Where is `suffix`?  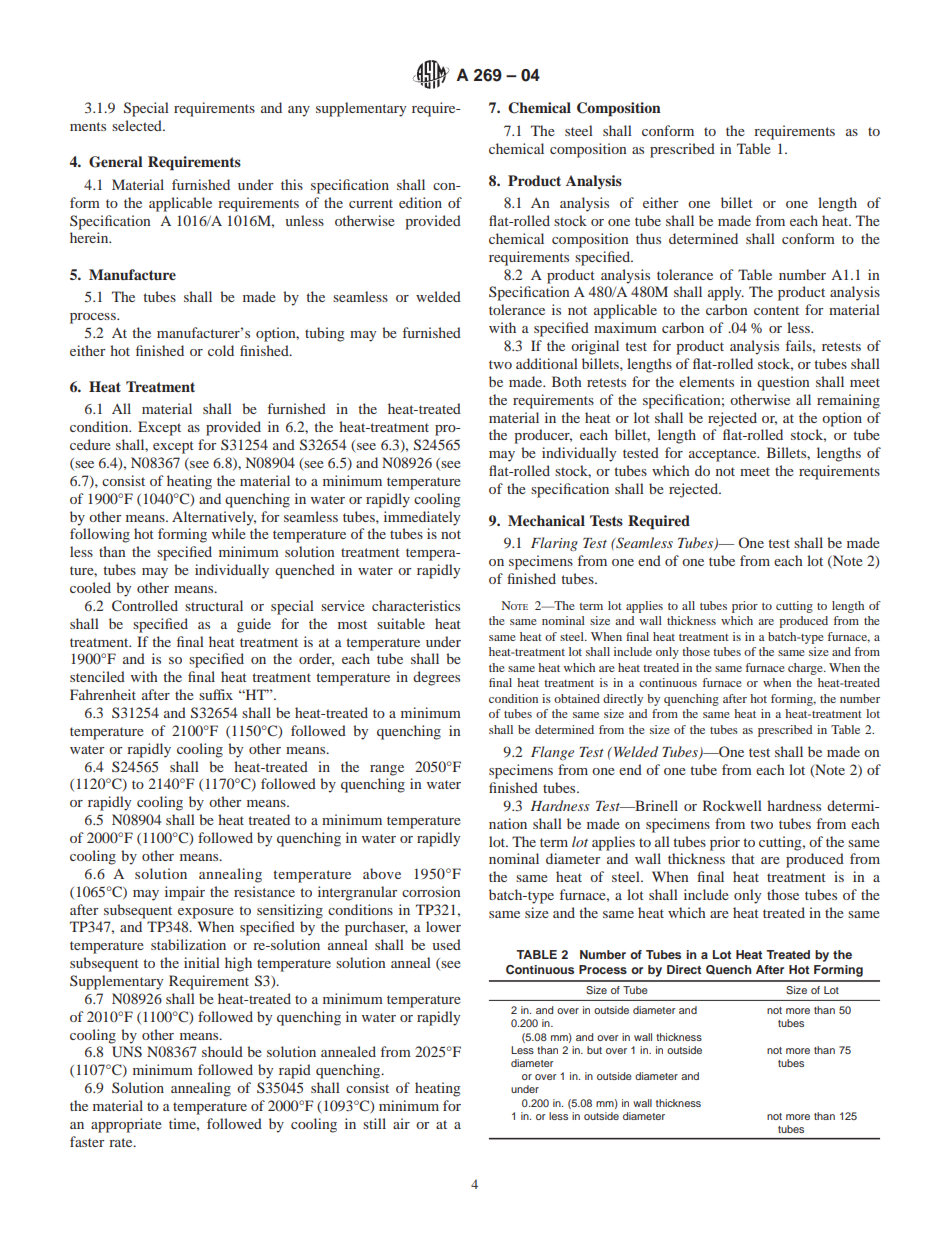 suffix is located at coordinates (216, 694).
